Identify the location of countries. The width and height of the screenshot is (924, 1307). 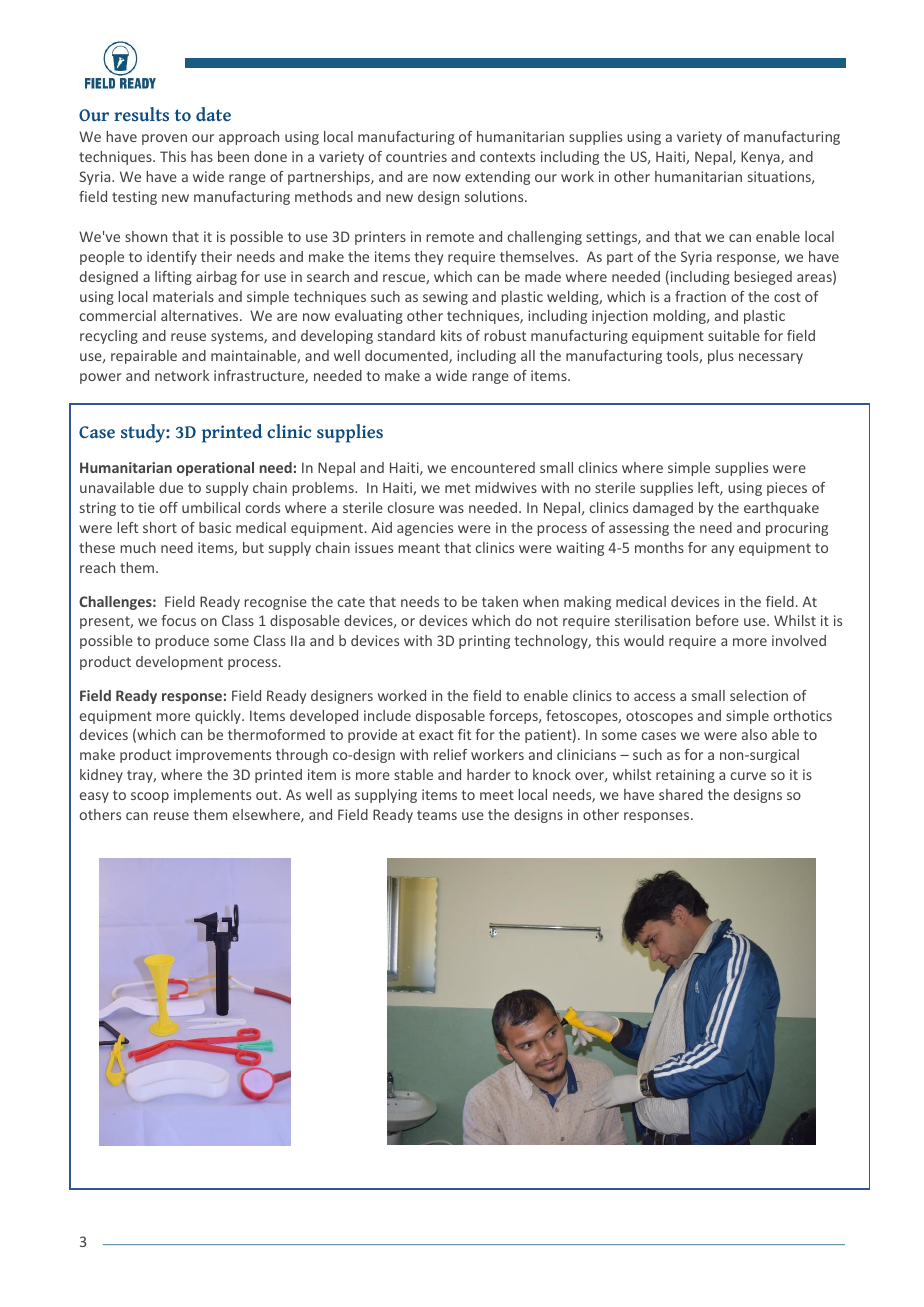
(416, 156).
